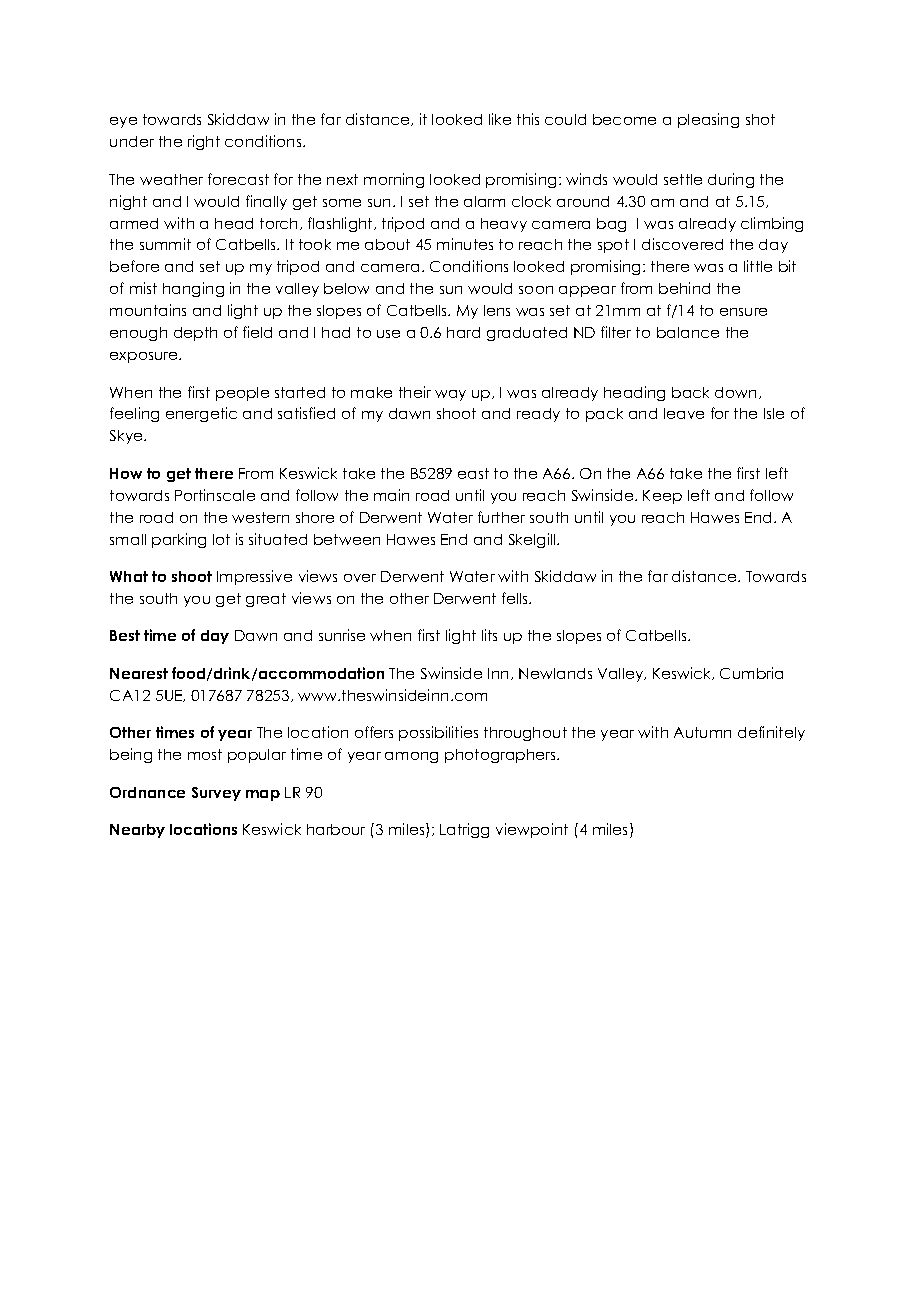 The image size is (924, 1308). I want to click on east, so click(473, 473).
